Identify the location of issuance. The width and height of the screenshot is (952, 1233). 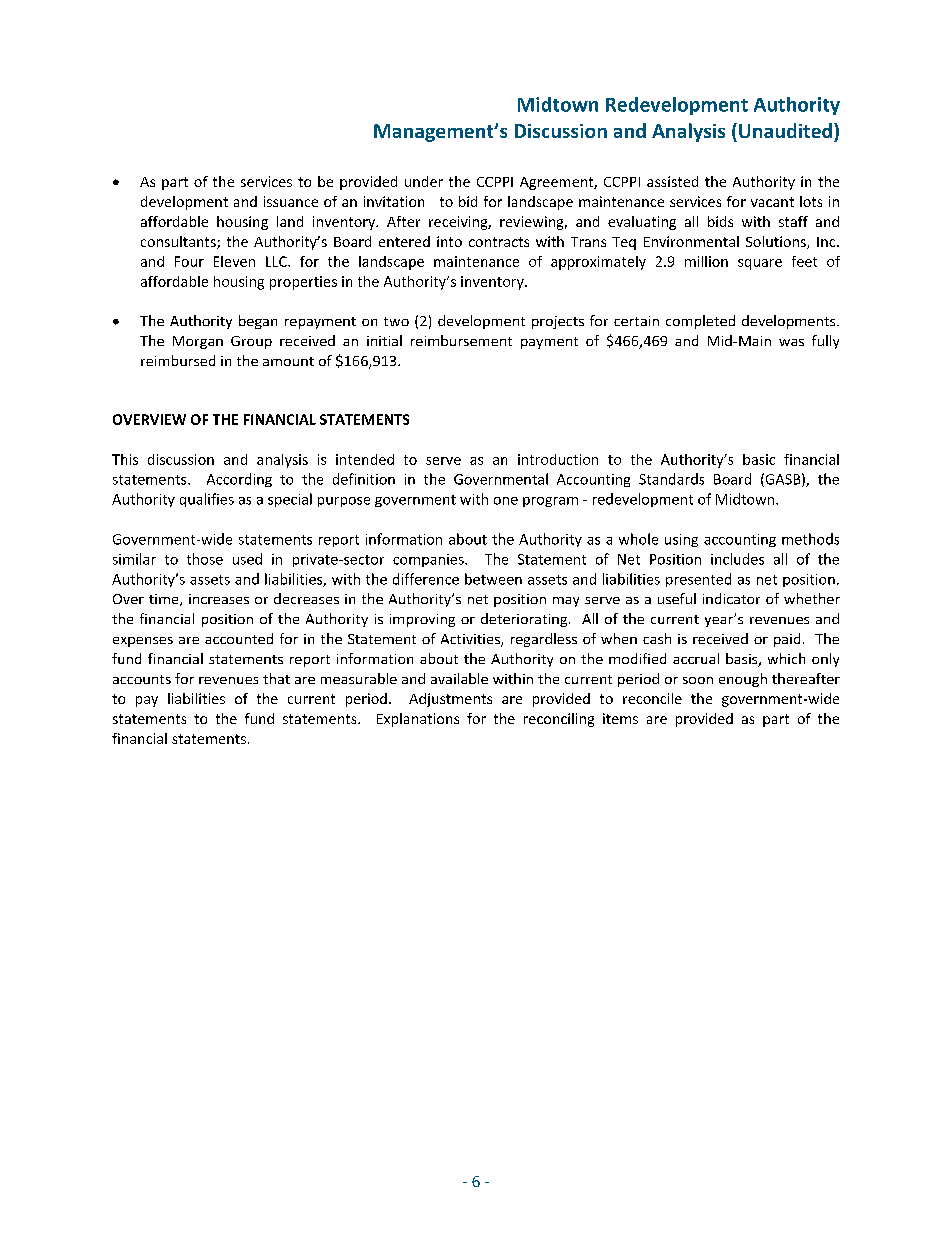
(291, 201).
